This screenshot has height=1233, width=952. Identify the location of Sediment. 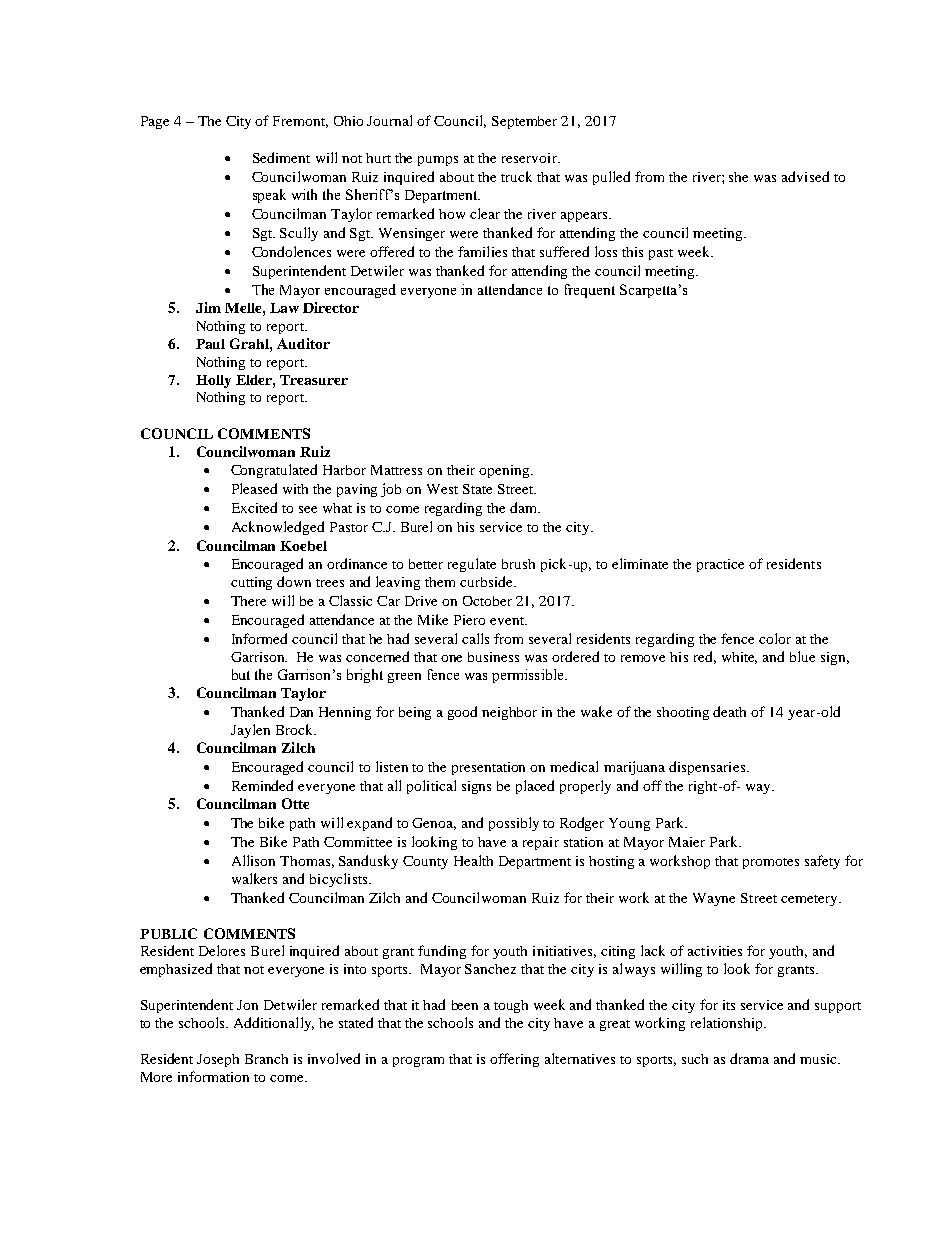
(281, 157).
